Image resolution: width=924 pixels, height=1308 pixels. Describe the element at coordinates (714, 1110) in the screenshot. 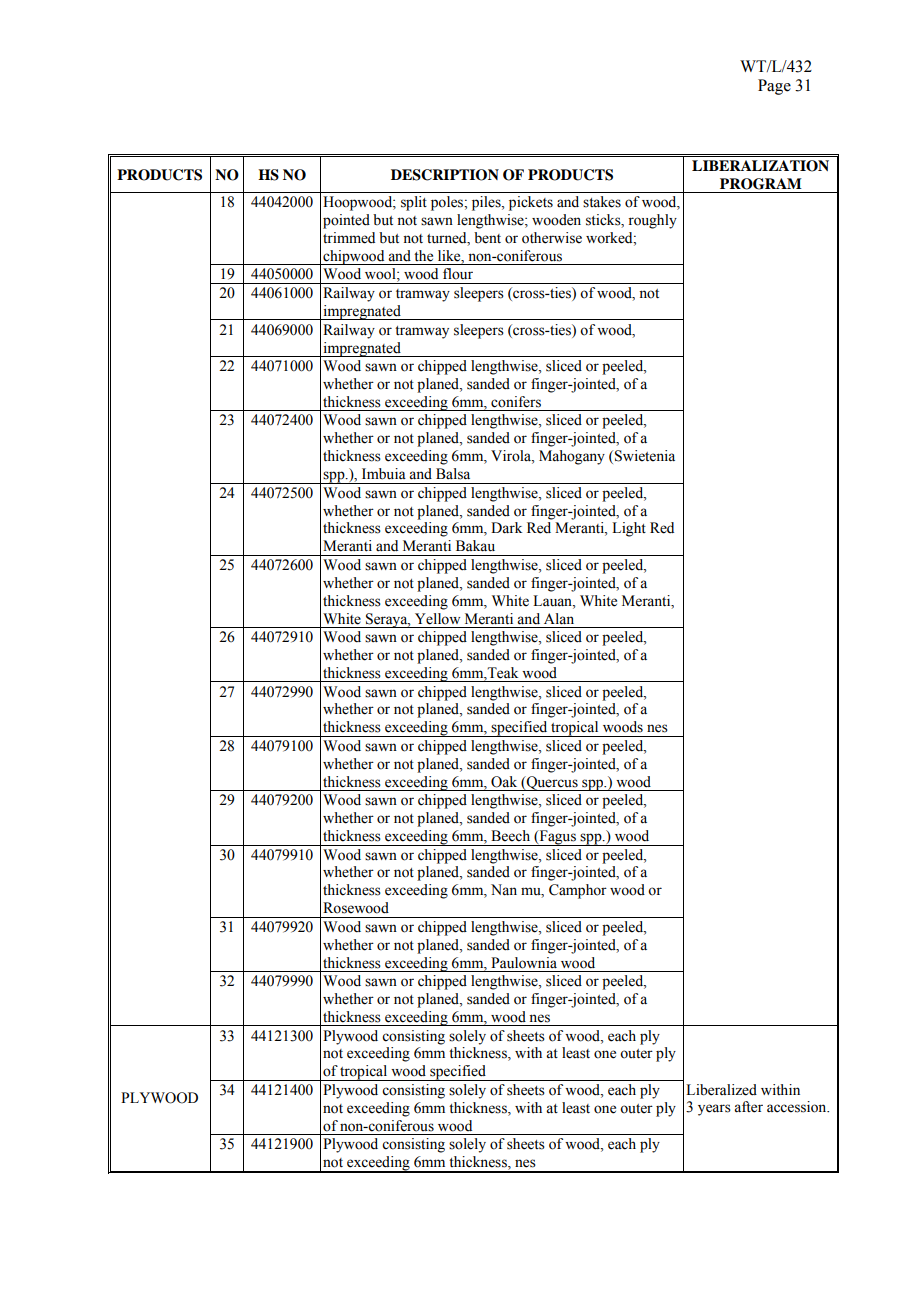

I see `years` at that location.
